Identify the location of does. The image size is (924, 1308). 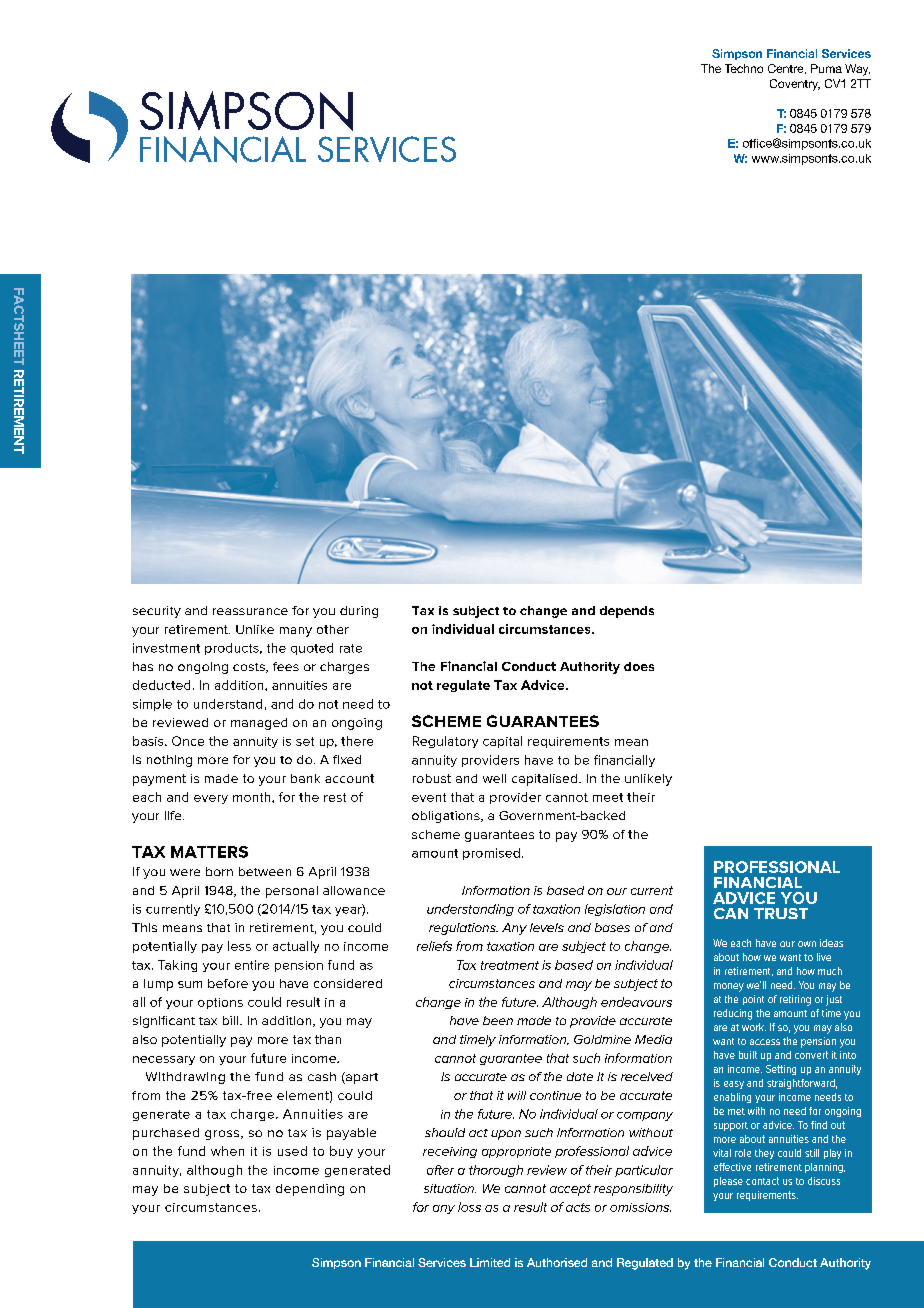
(639, 666).
